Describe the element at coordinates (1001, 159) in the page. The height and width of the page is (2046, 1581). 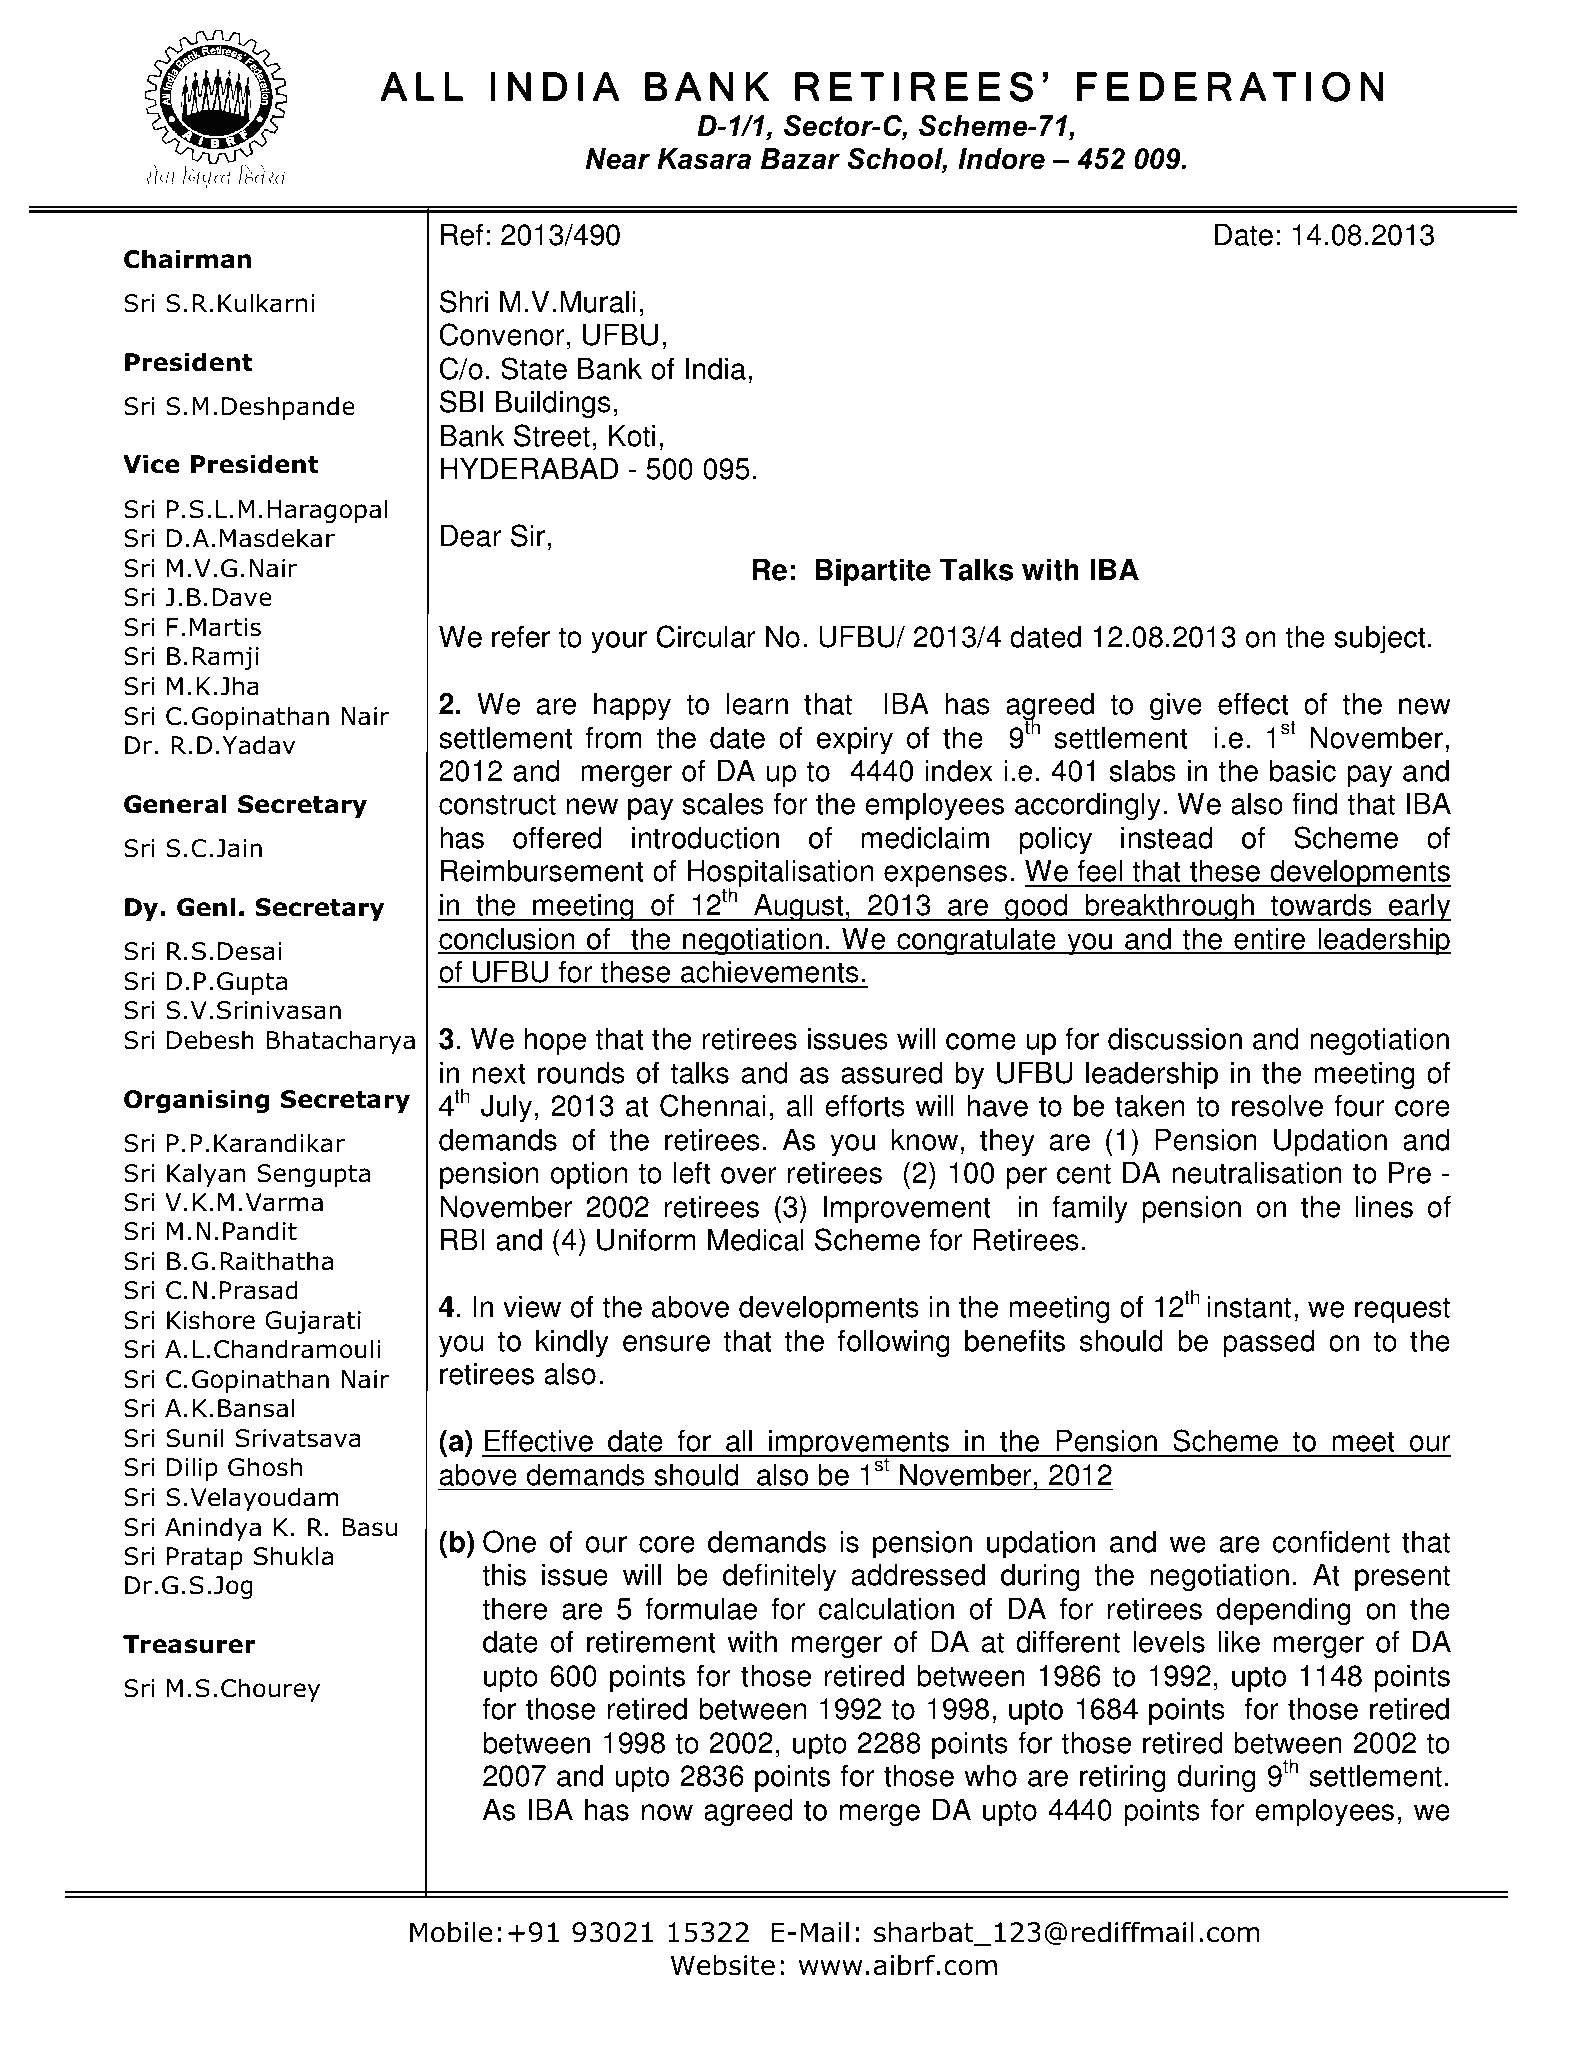
I see `Indore` at that location.
